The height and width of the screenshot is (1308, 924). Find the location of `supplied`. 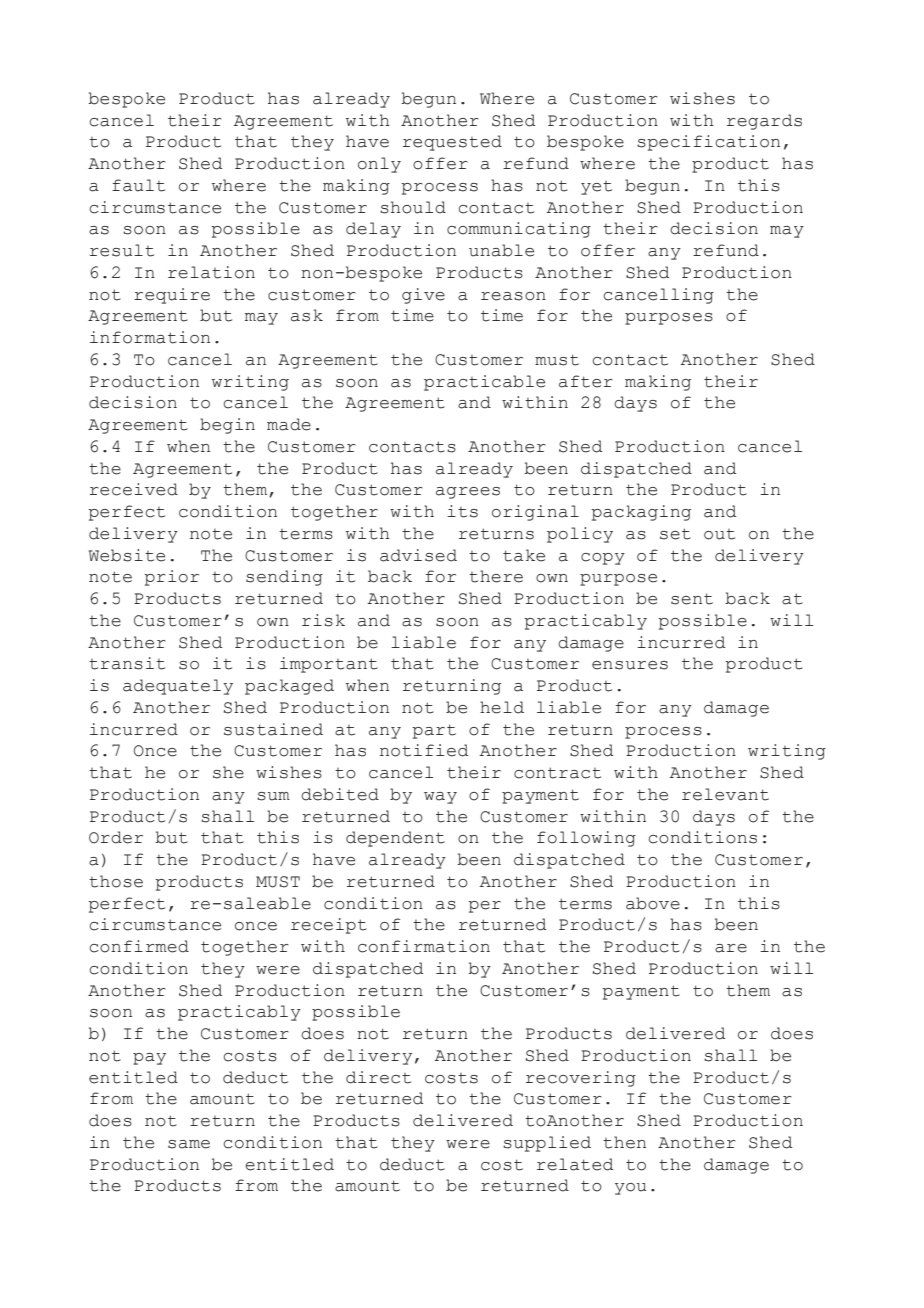

supplied is located at coordinates (547, 1144).
